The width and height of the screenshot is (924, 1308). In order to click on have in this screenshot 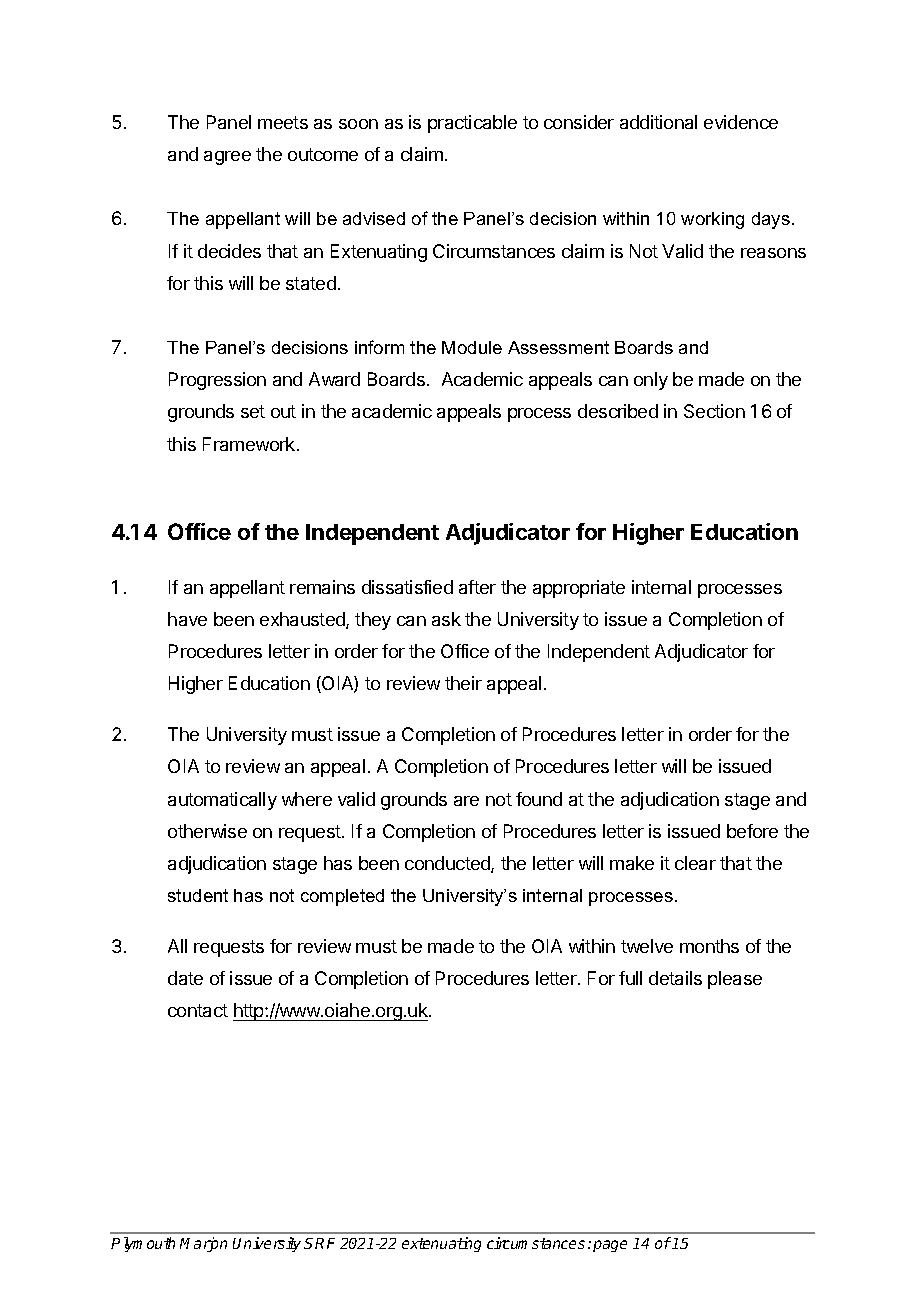, I will do `click(187, 619)`.
